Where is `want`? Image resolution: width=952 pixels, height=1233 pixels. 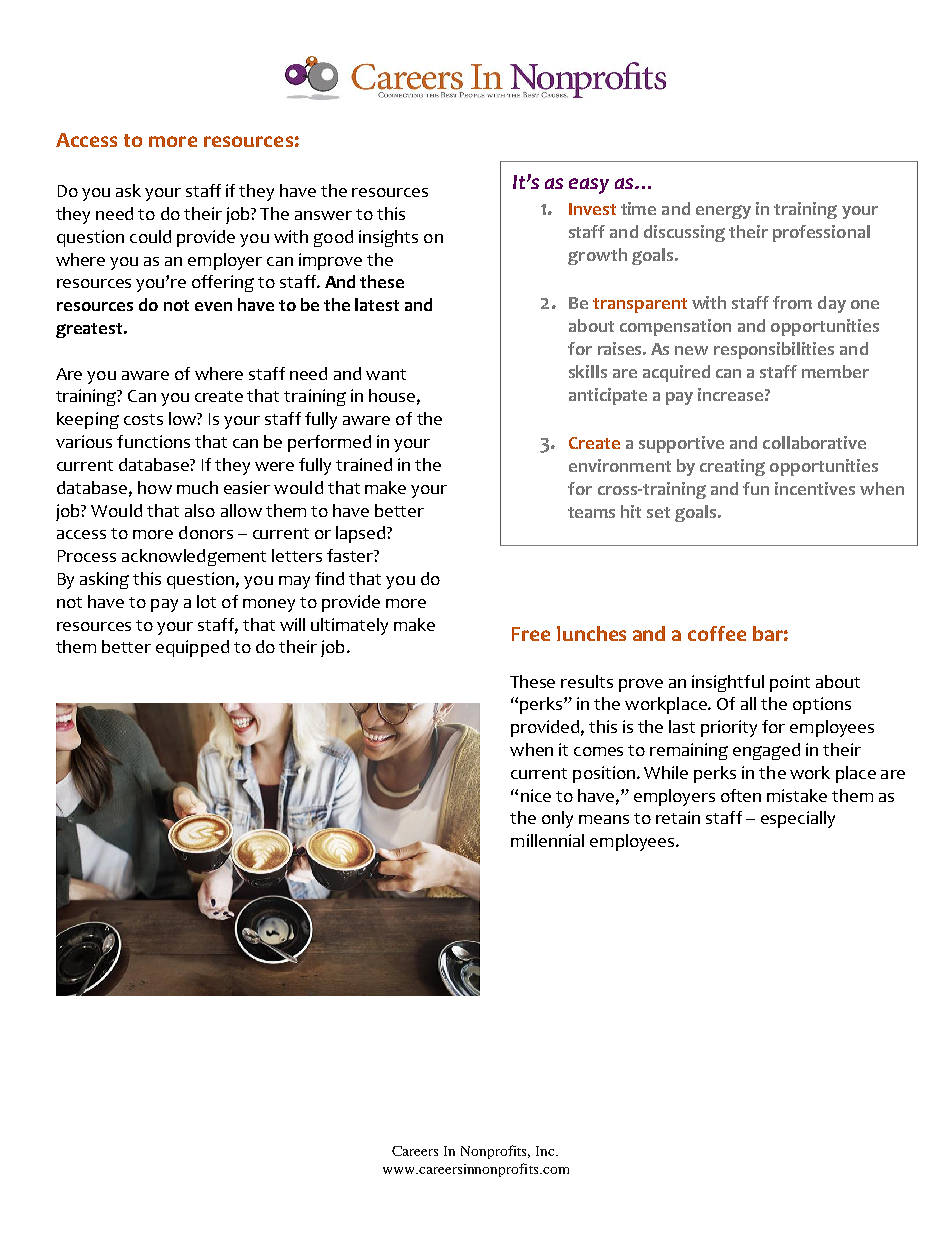
want is located at coordinates (386, 374).
